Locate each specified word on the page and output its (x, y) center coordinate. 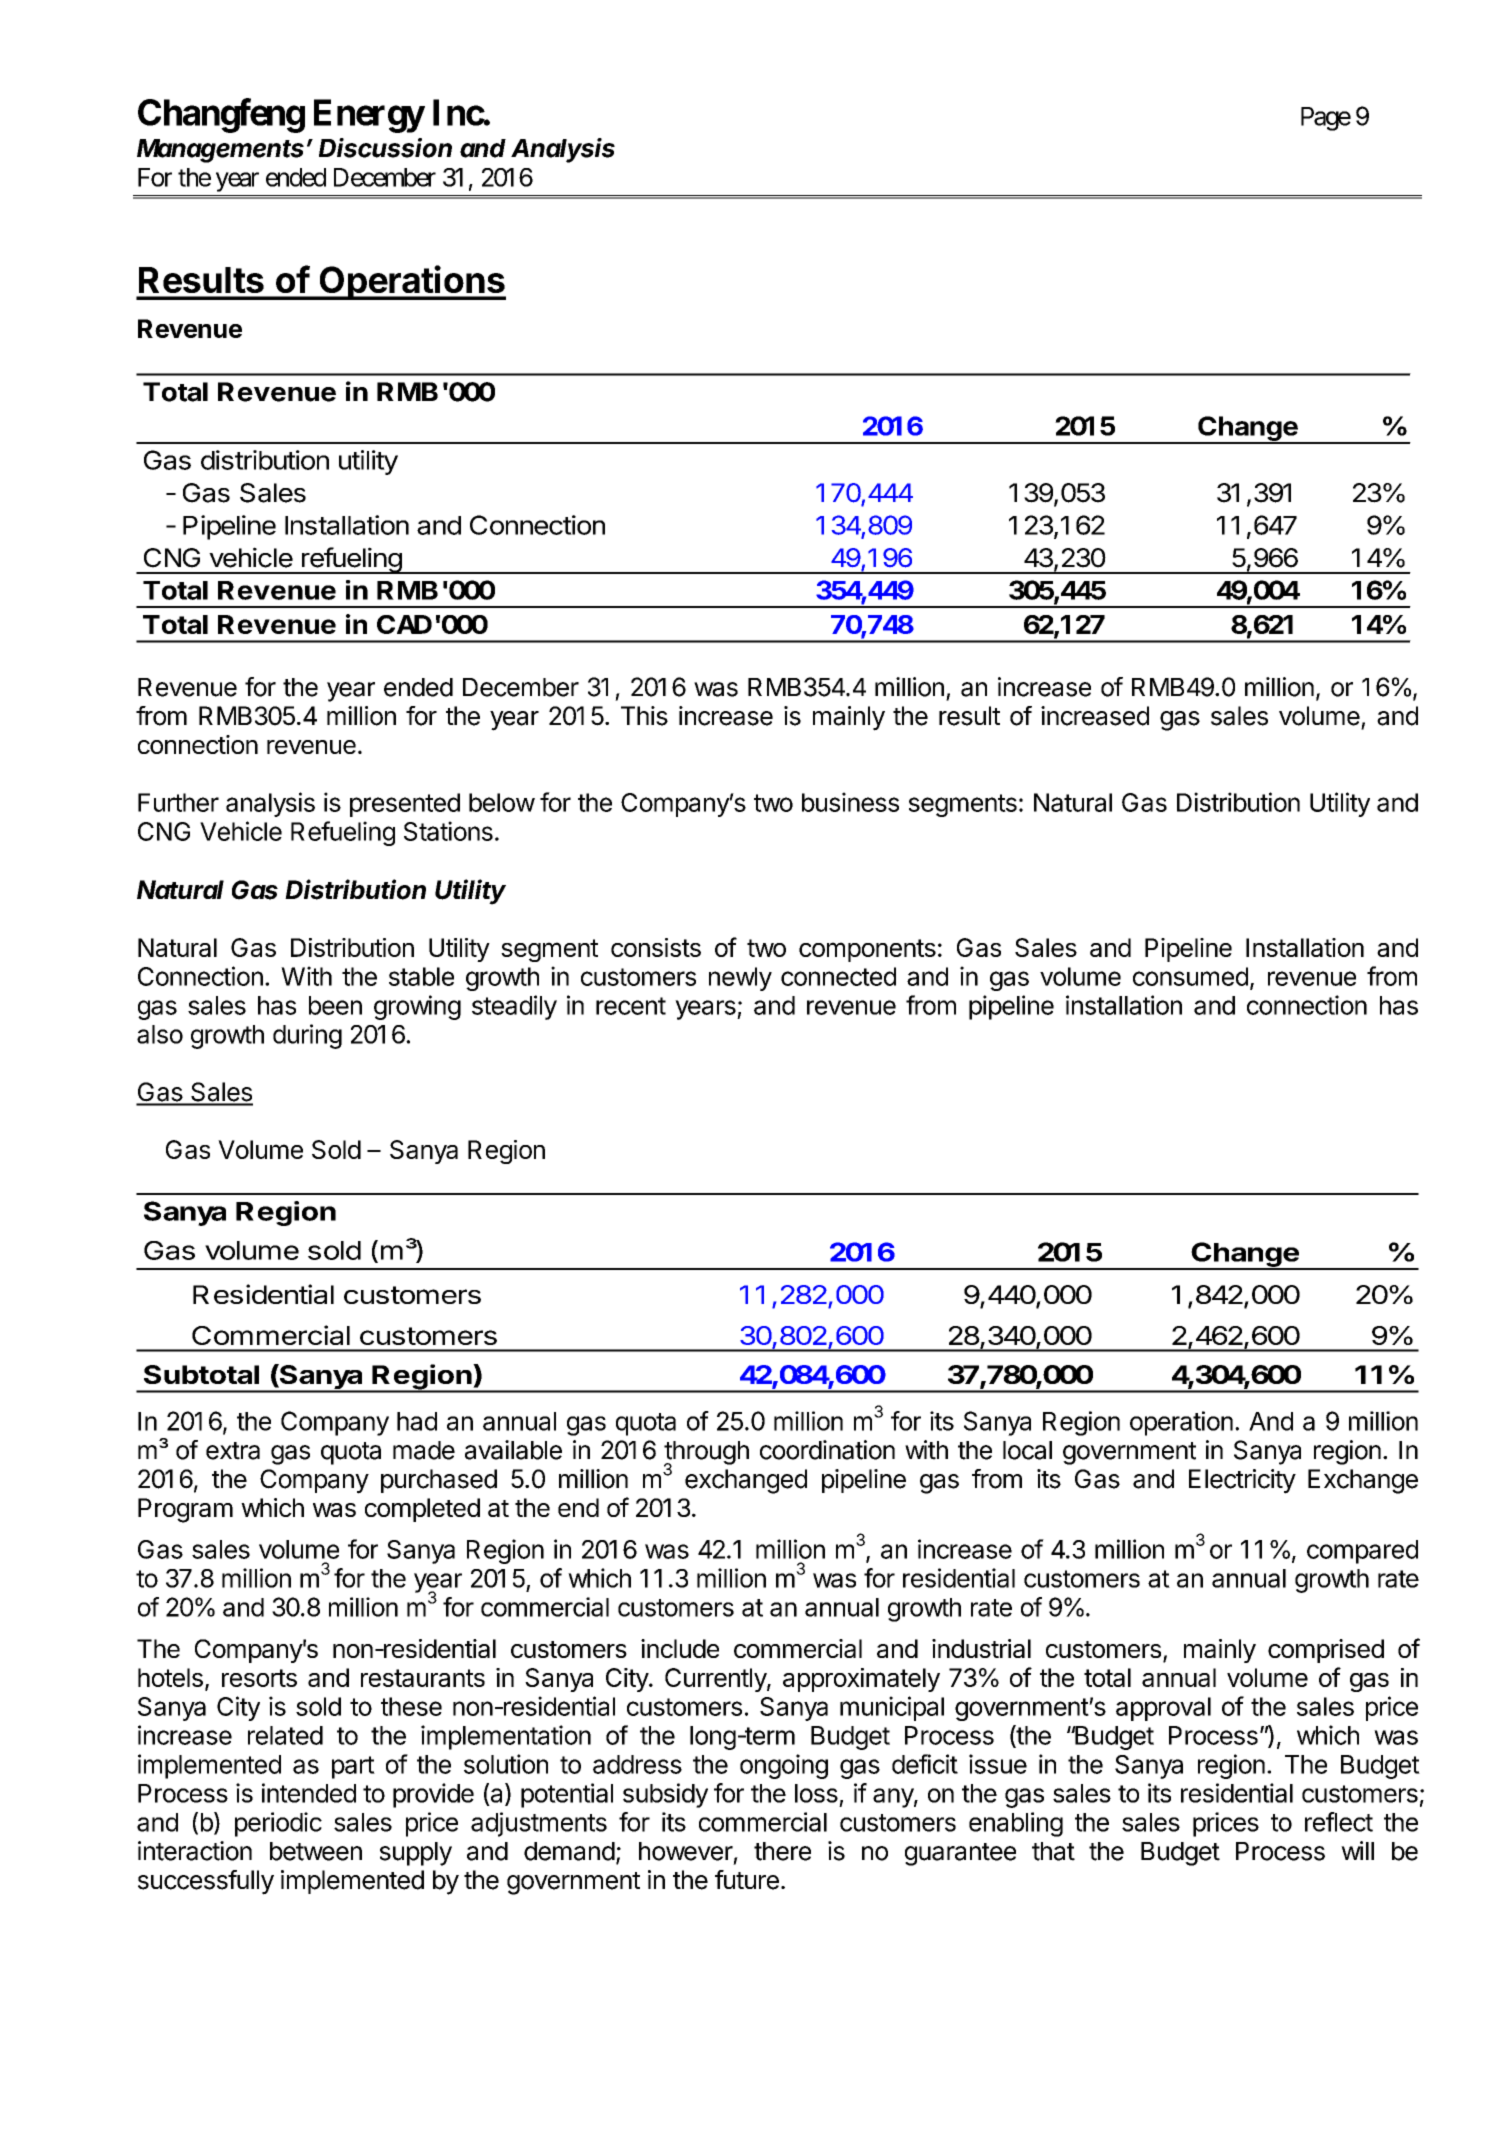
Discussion (385, 148)
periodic (278, 1824)
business (850, 802)
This (644, 716)
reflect (1339, 1822)
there (782, 1851)
